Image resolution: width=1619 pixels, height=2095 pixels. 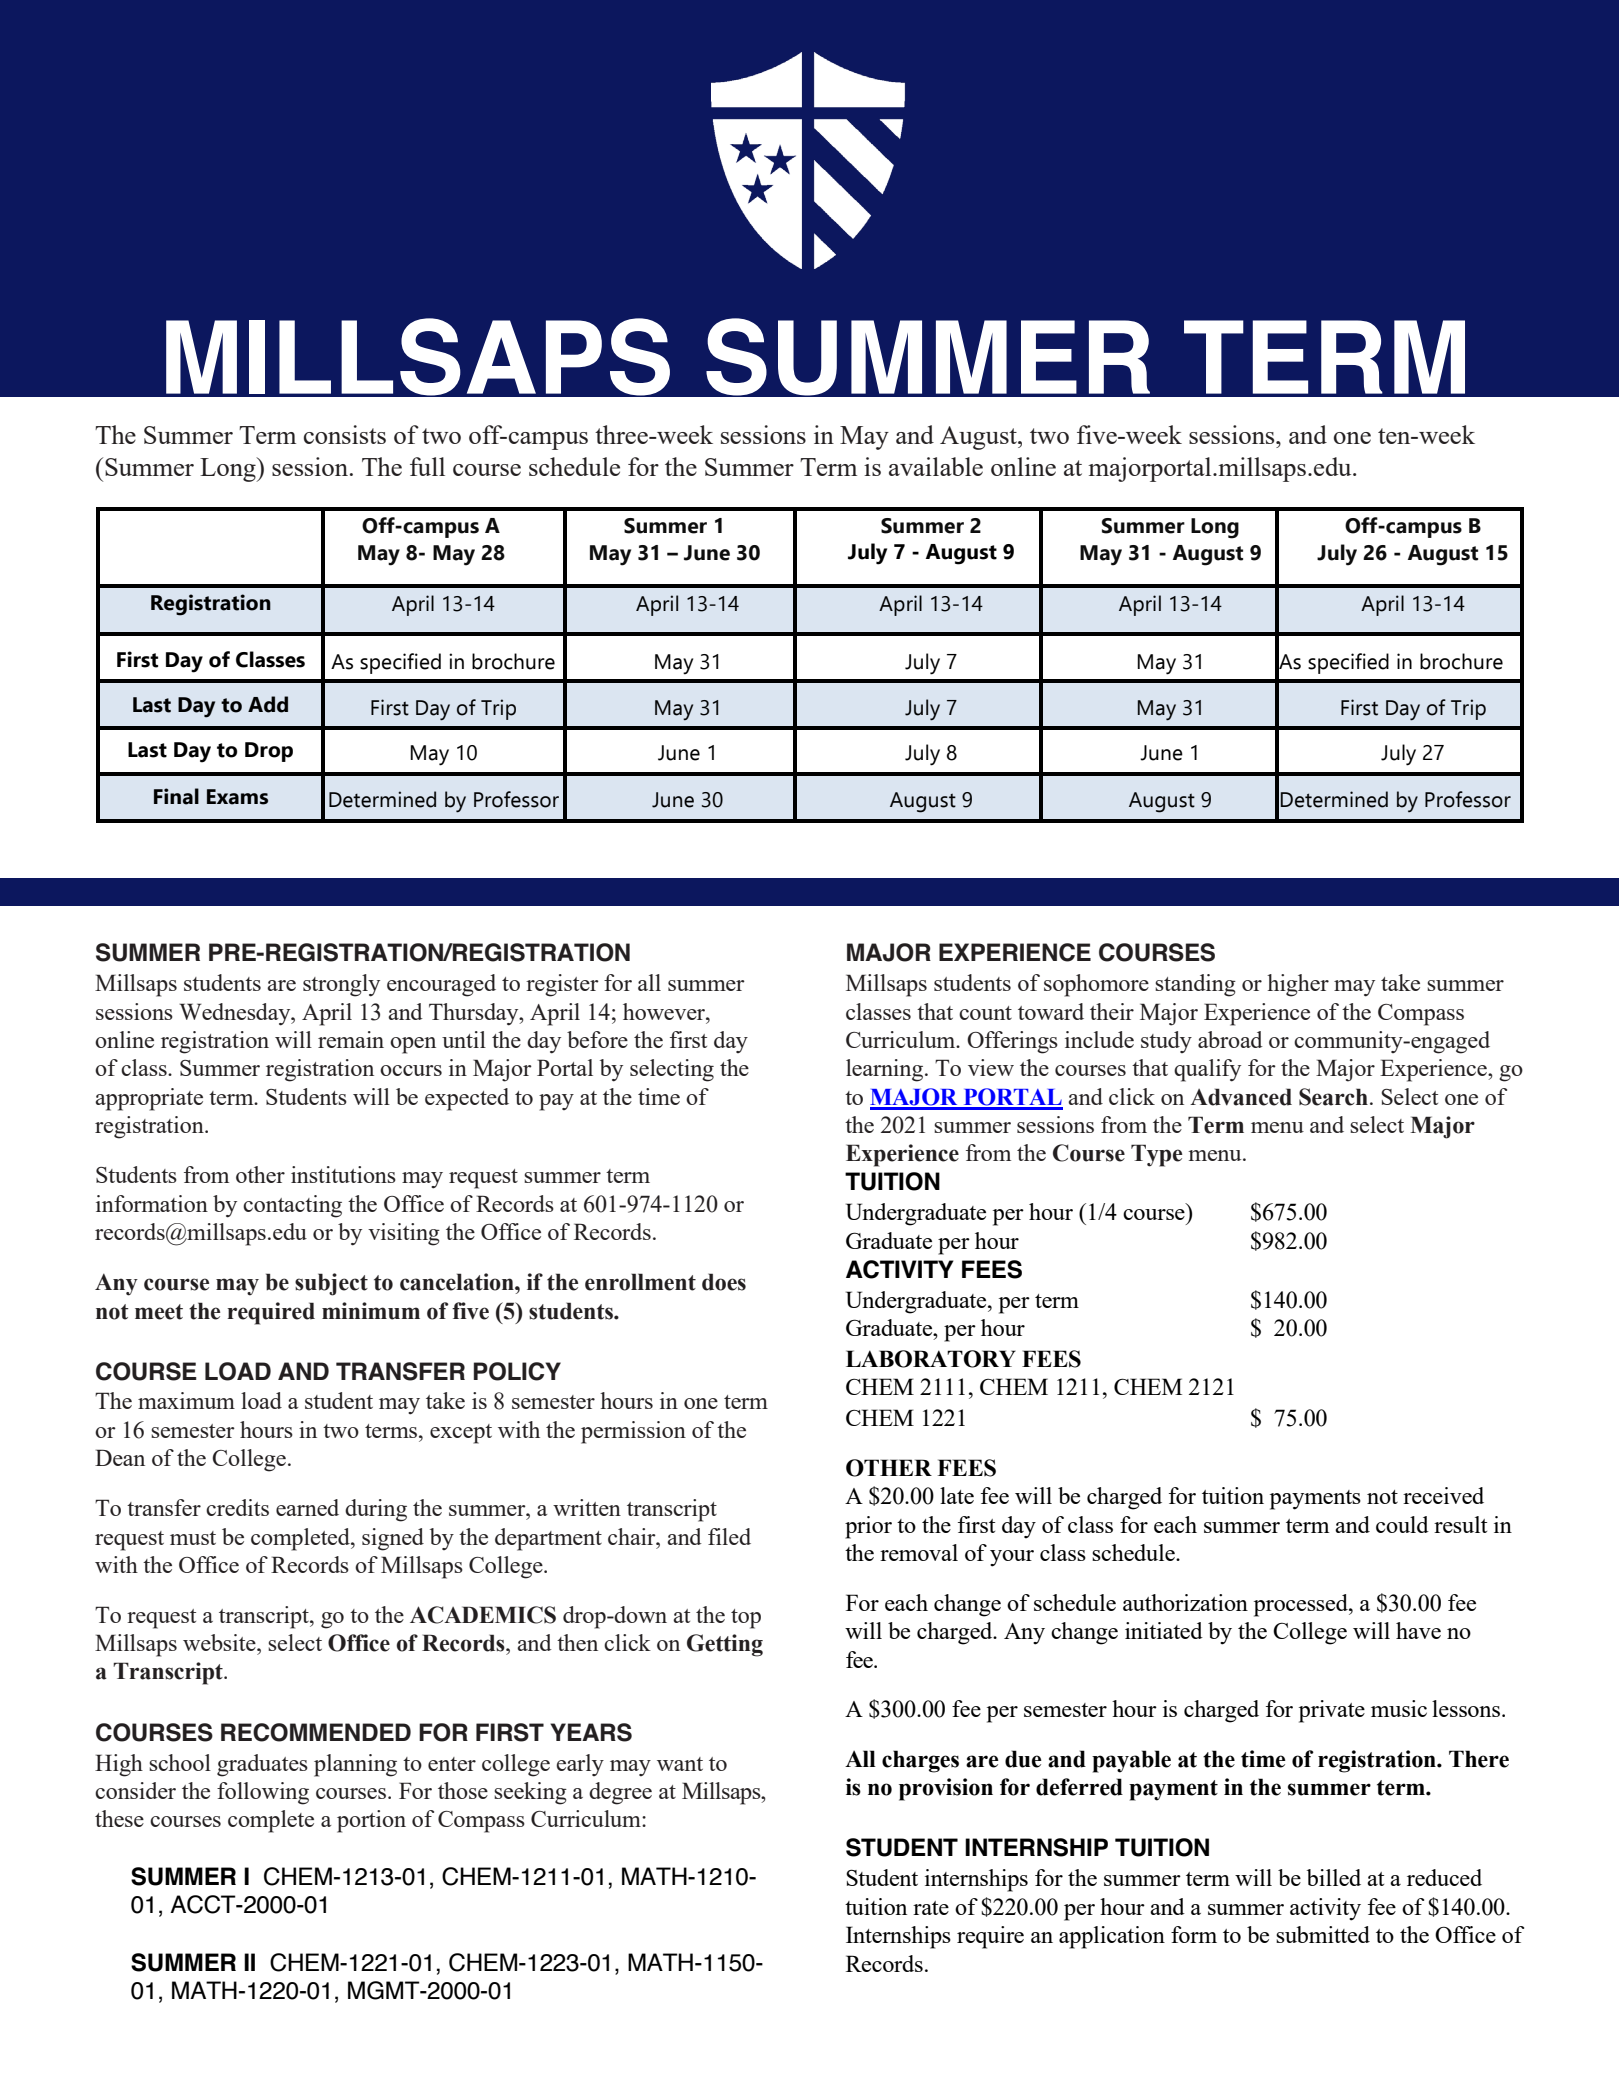 What do you see at coordinates (292, 1206) in the image?
I see `contacting` at bounding box center [292, 1206].
